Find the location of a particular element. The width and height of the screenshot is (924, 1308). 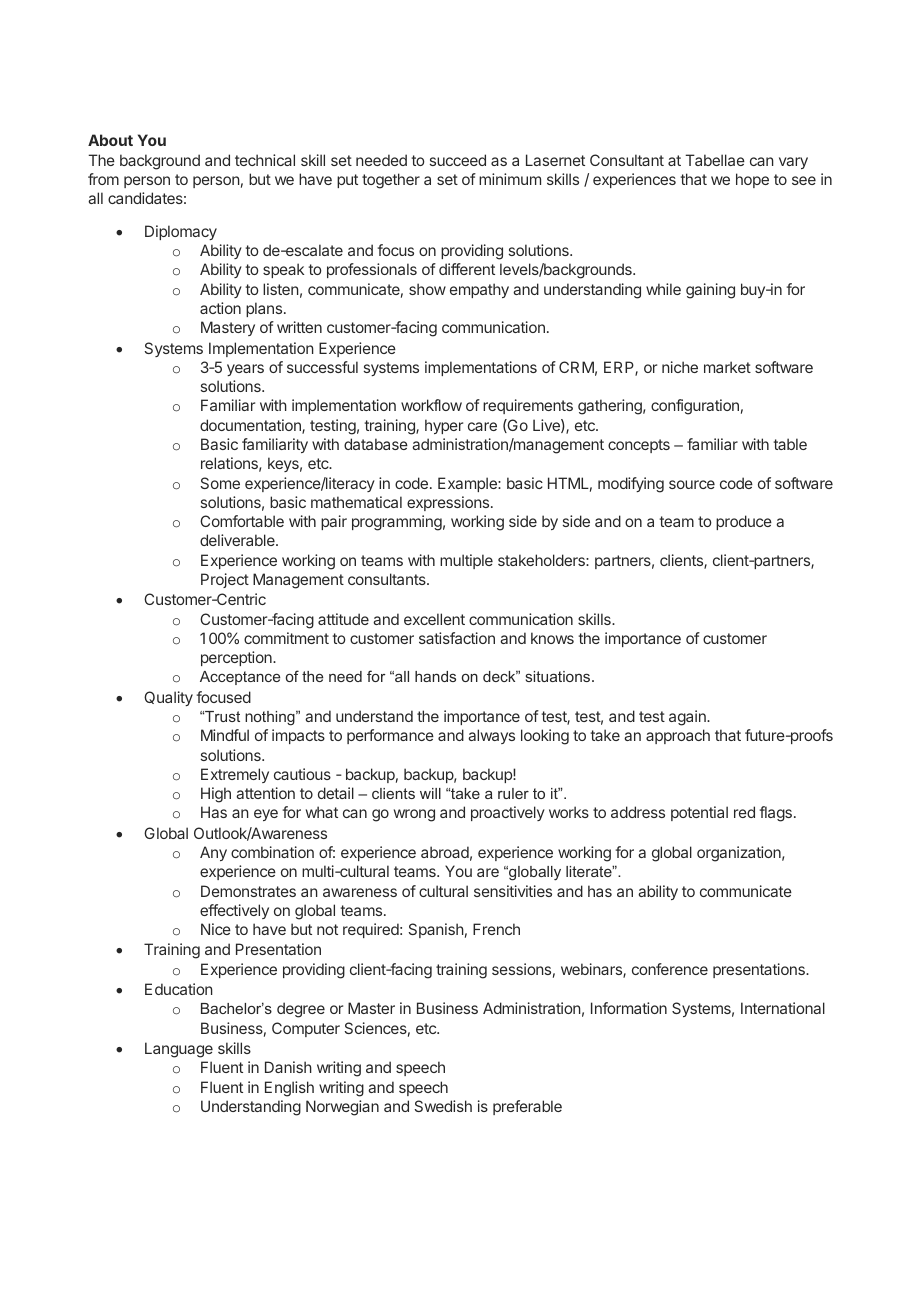

succeed is located at coordinates (458, 160).
